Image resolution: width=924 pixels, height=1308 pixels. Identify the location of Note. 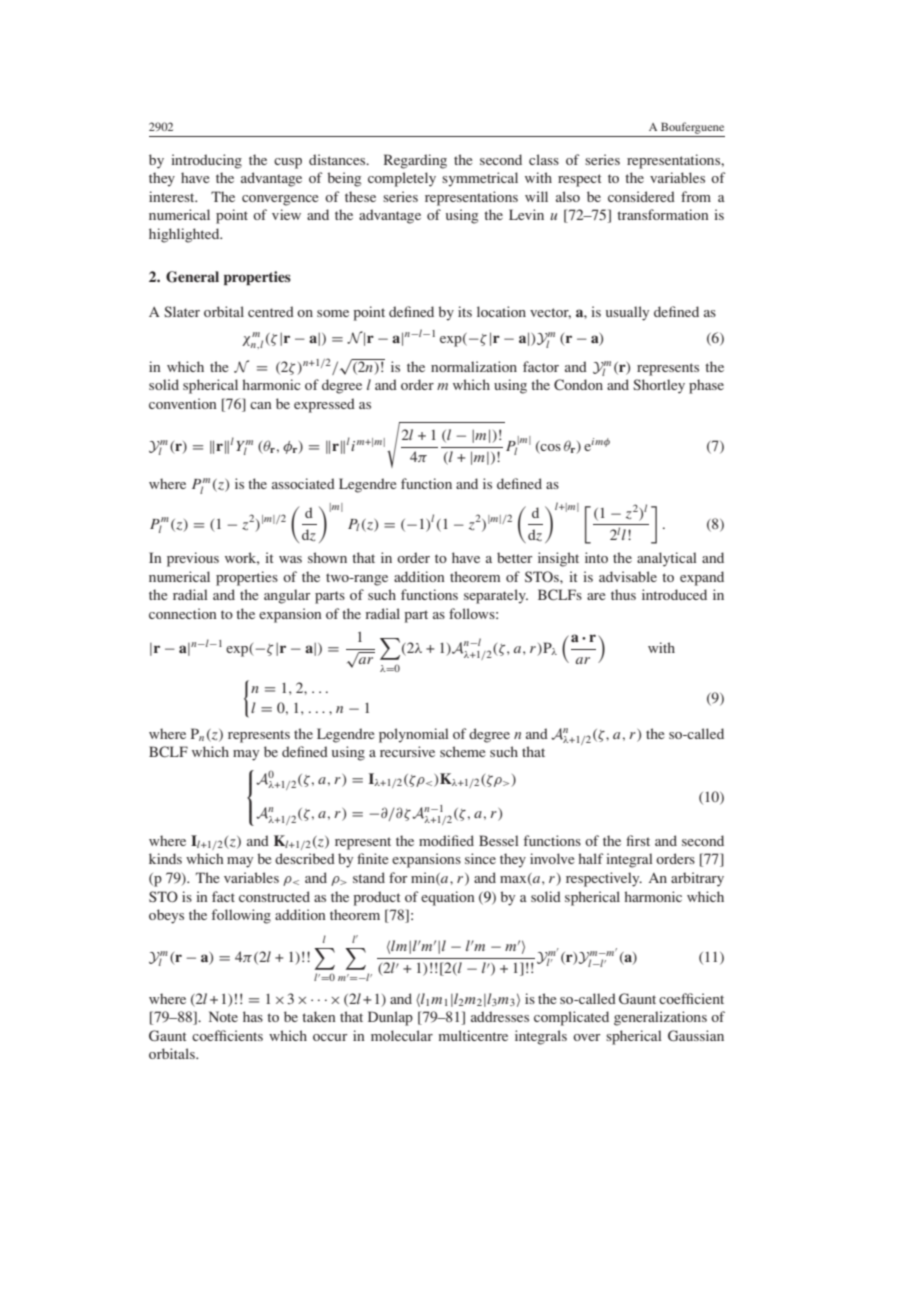
(223, 1016).
